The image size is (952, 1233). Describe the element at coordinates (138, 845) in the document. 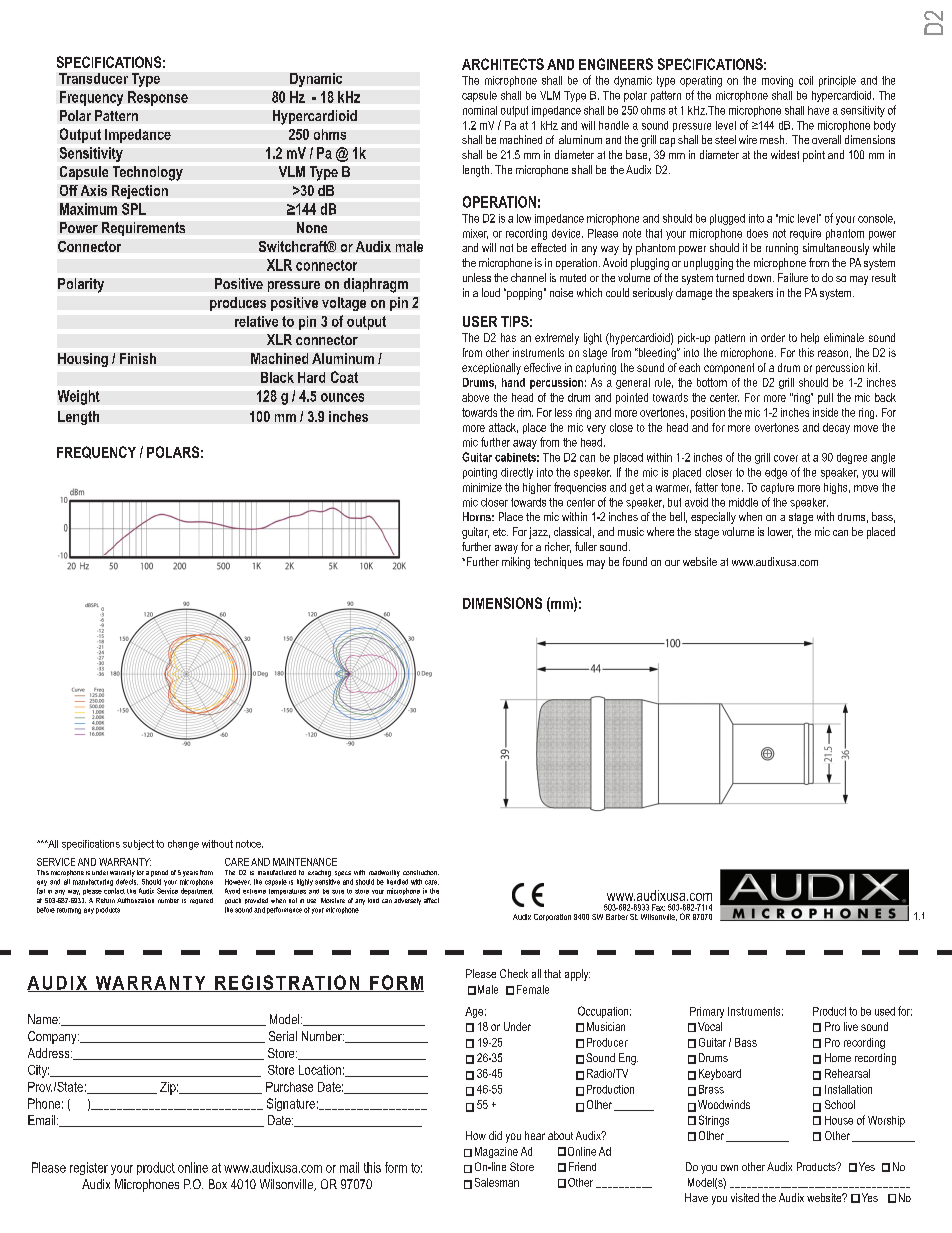

I see `subject` at that location.
